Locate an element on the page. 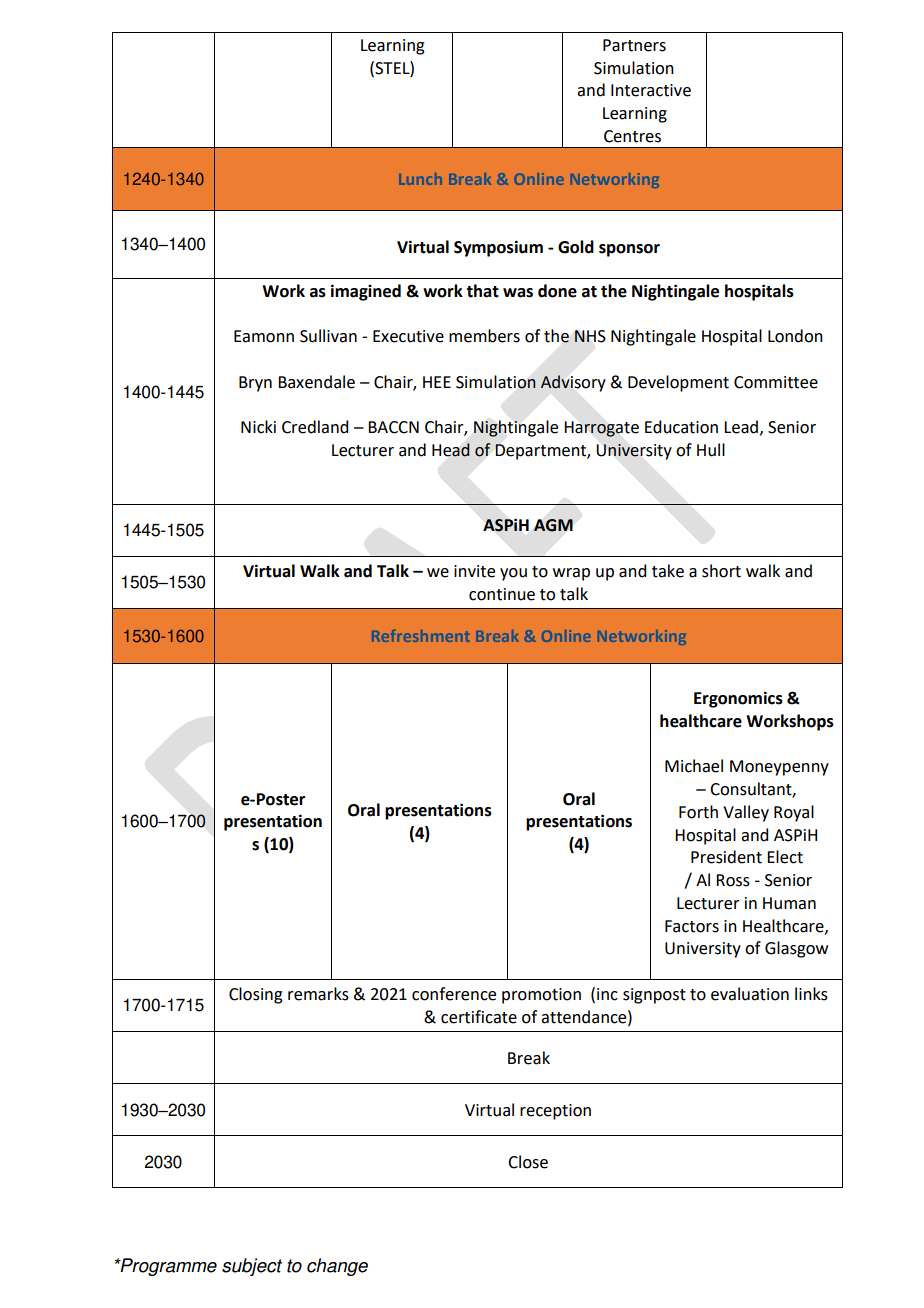  Close is located at coordinates (528, 1162).
